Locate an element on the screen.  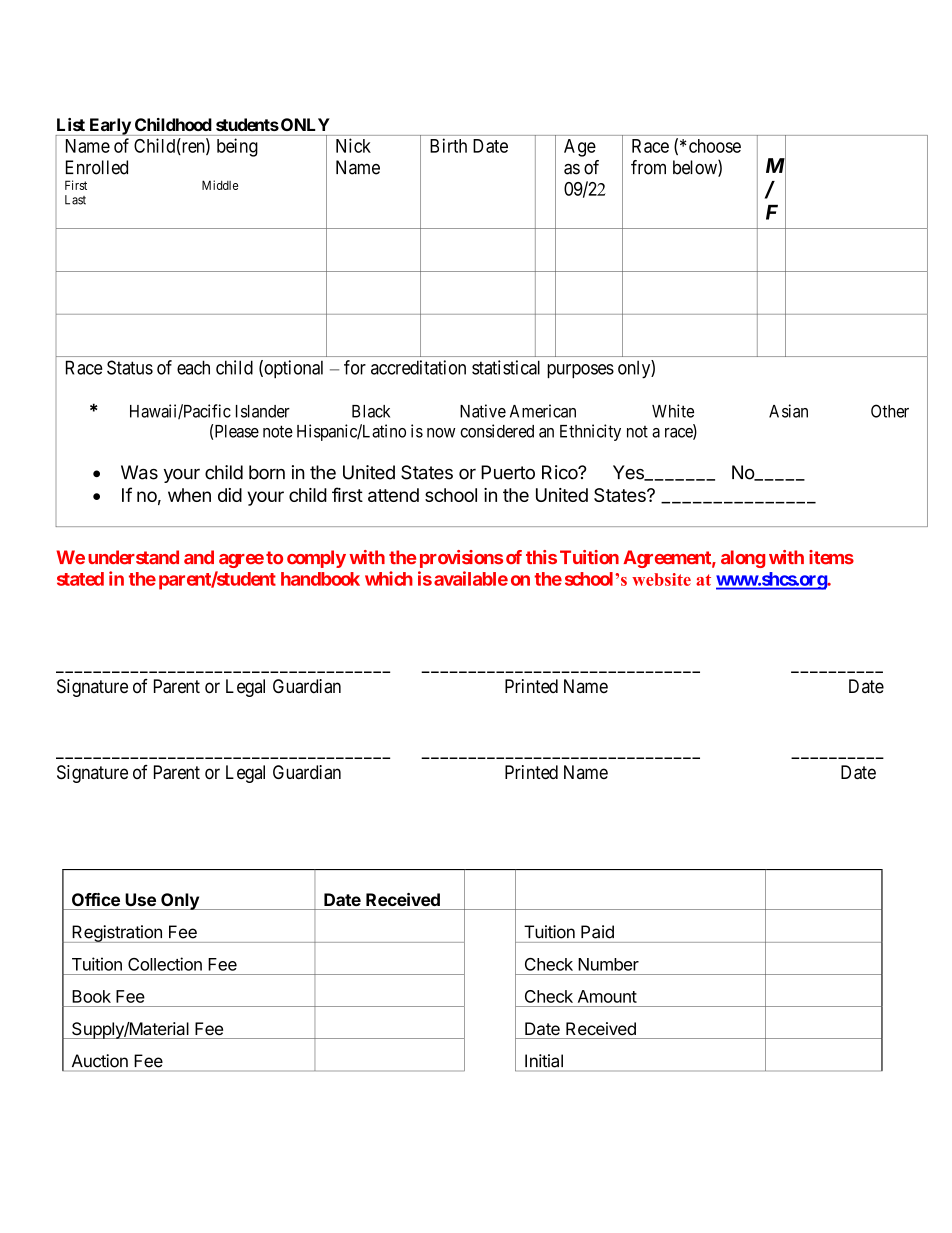
Auction is located at coordinates (100, 1061).
